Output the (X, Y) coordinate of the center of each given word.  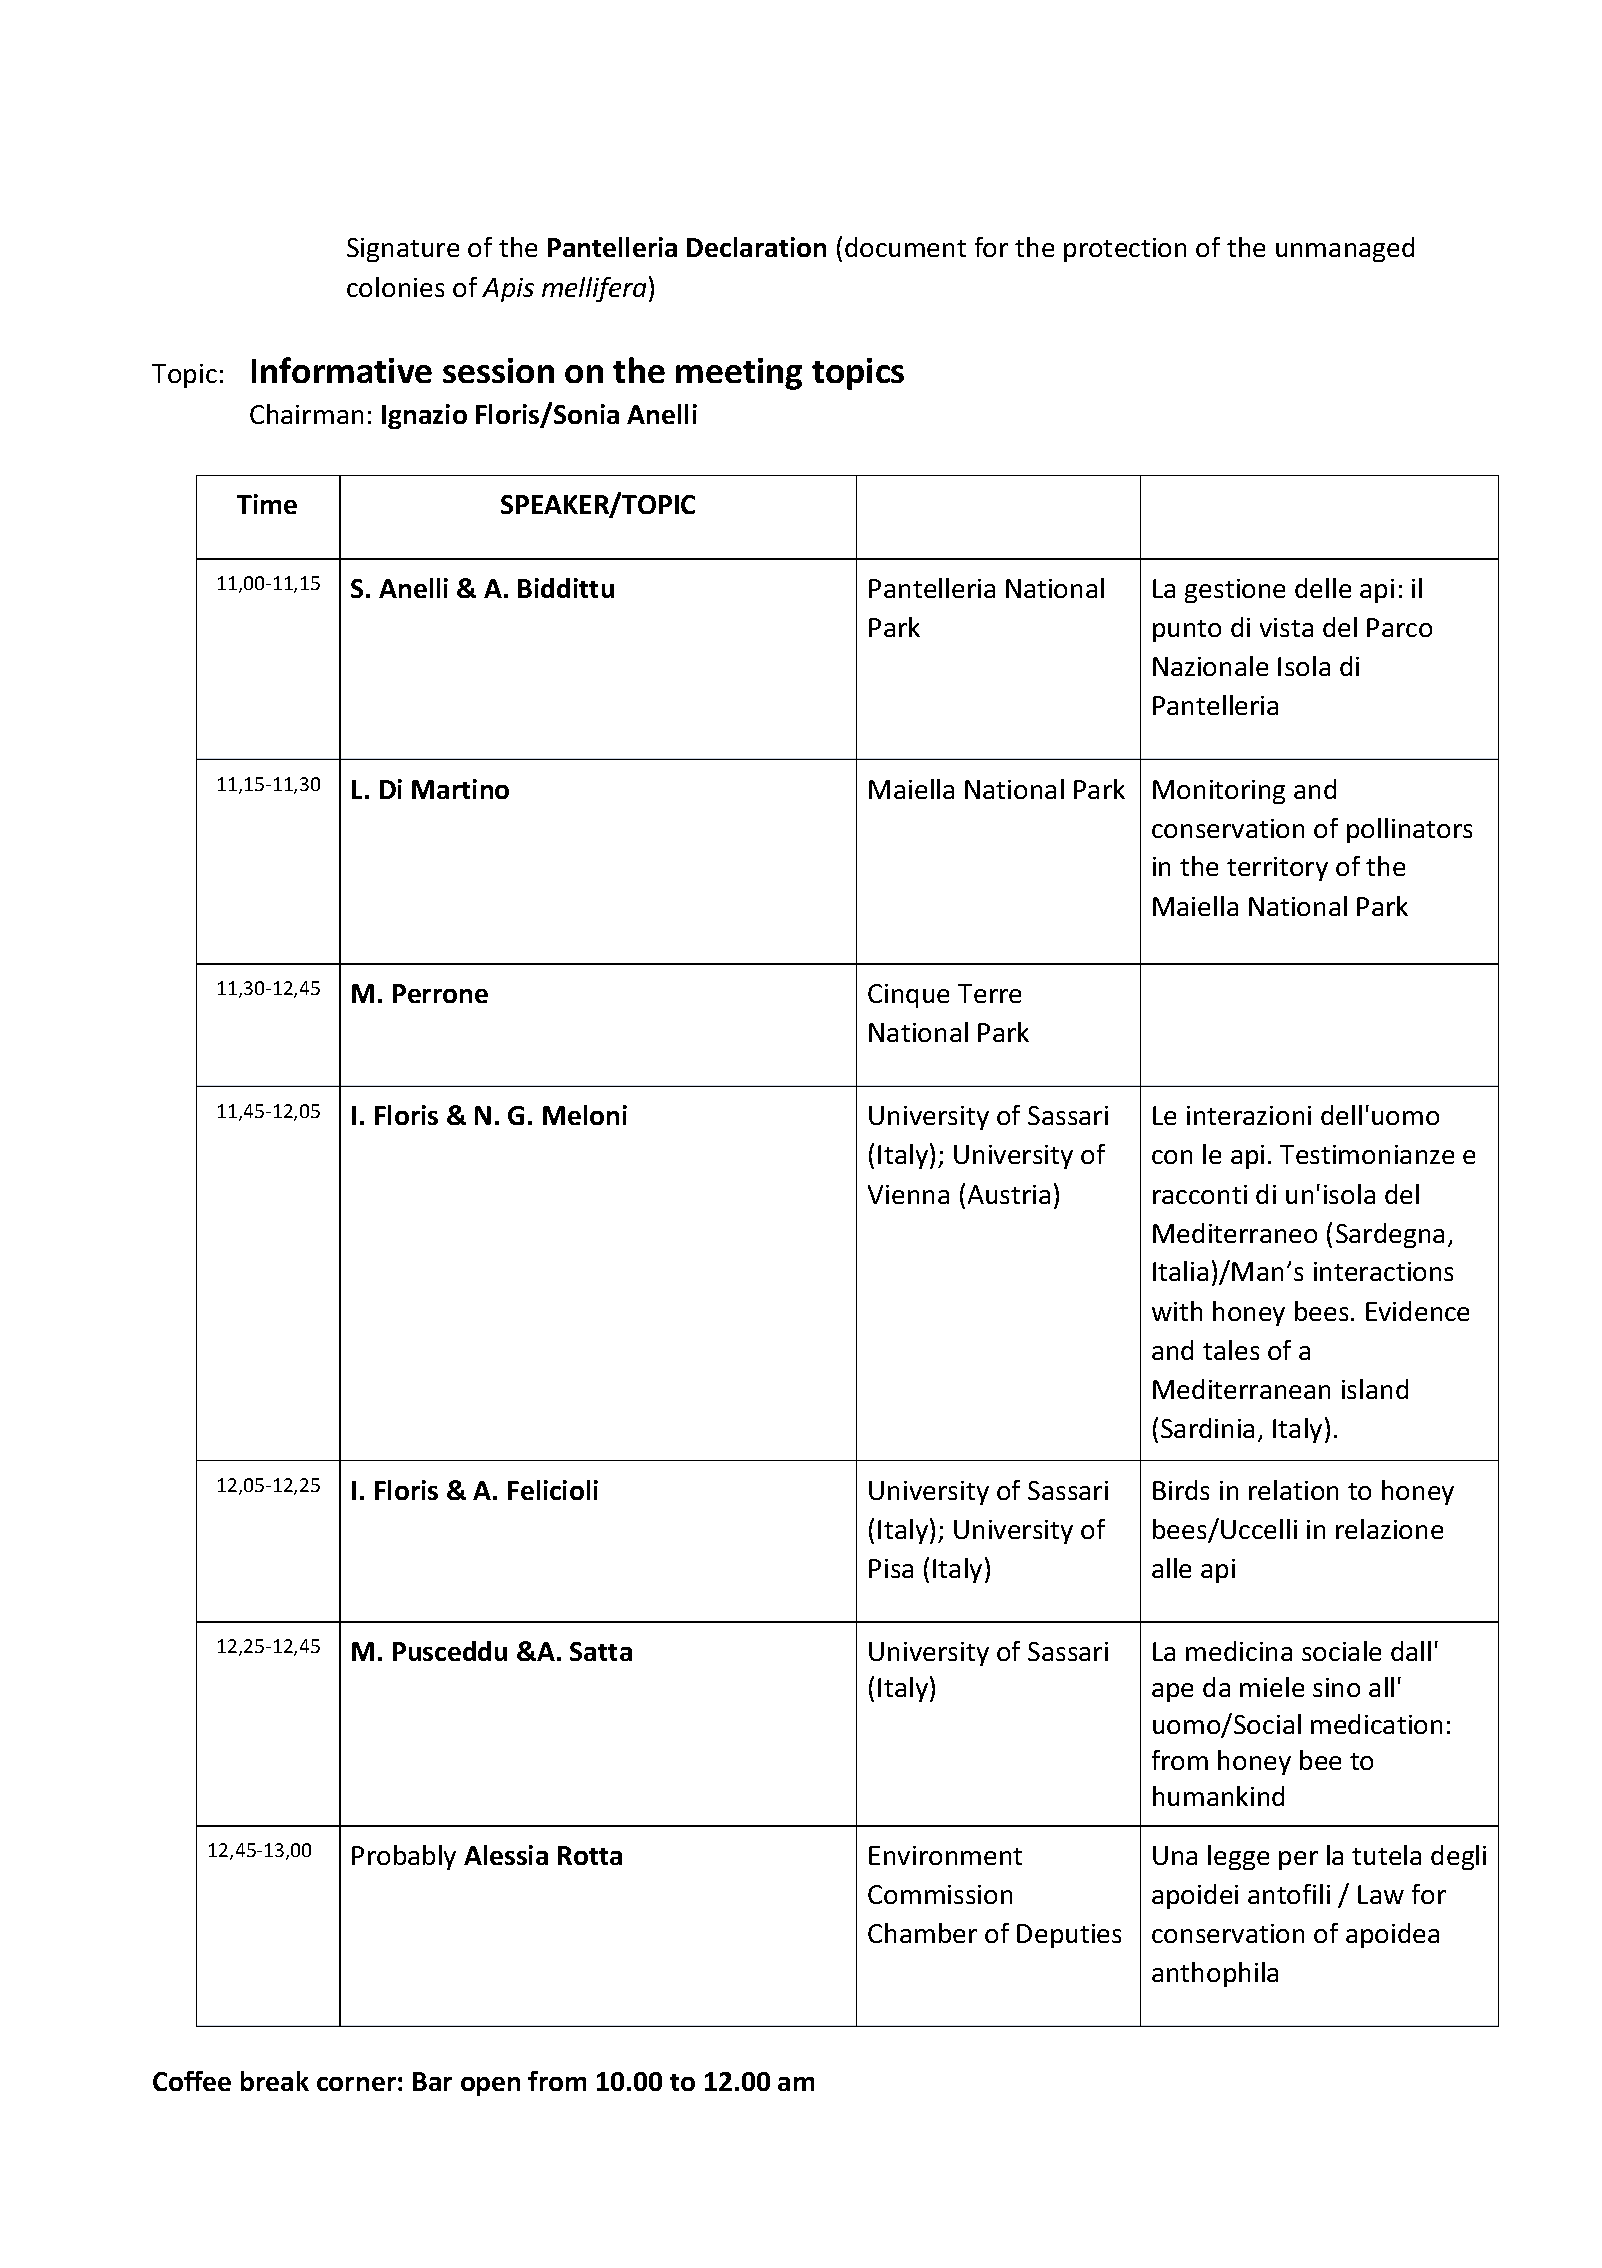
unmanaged (1345, 249)
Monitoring (1219, 792)
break (275, 2081)
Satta (601, 1651)
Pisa (891, 1568)
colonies (395, 287)
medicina (1239, 1651)
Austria (1009, 1194)
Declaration (756, 247)
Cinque (908, 996)
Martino (460, 789)
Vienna (908, 1194)
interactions (1383, 1271)
